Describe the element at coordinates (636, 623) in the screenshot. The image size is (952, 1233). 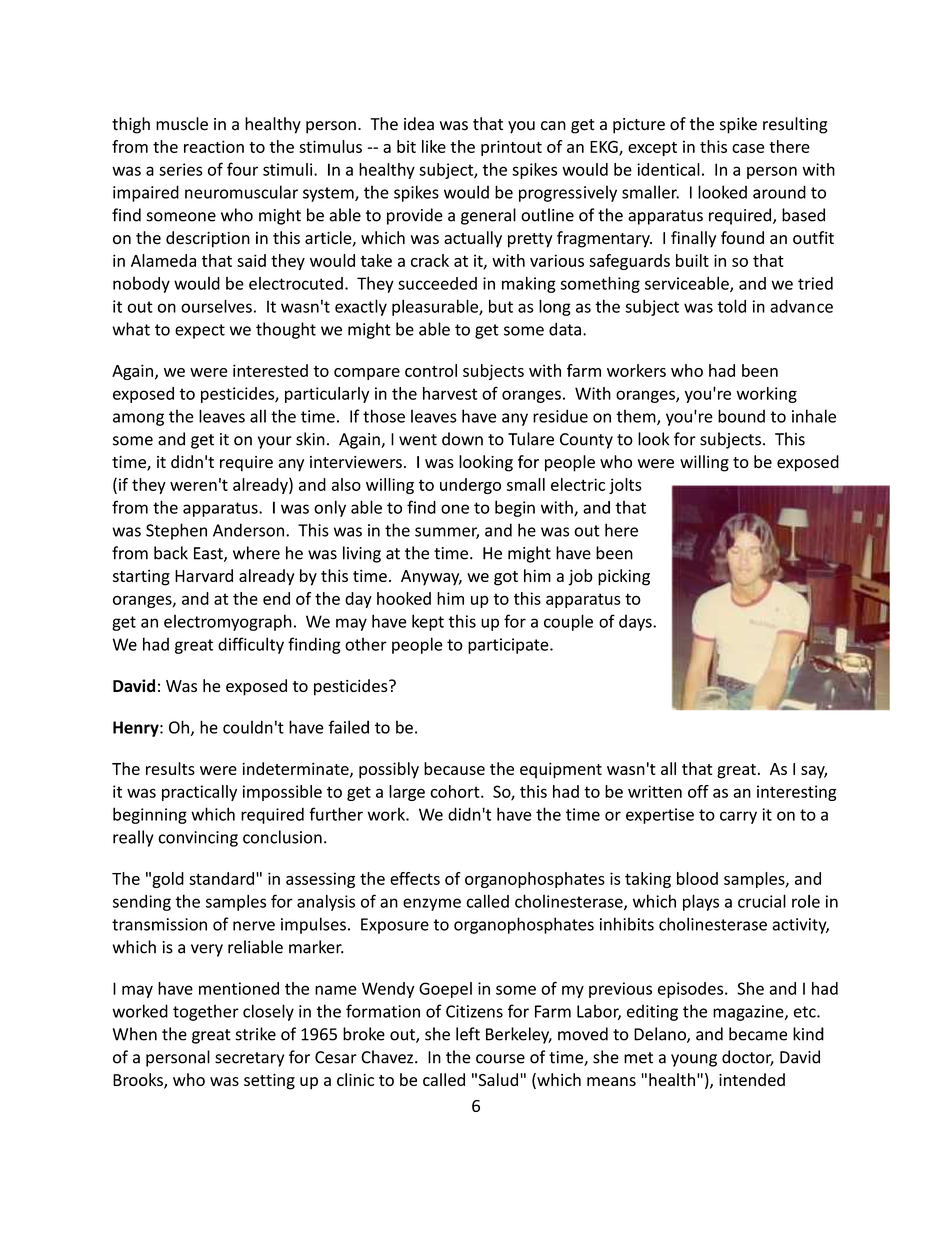
I see `days` at that location.
